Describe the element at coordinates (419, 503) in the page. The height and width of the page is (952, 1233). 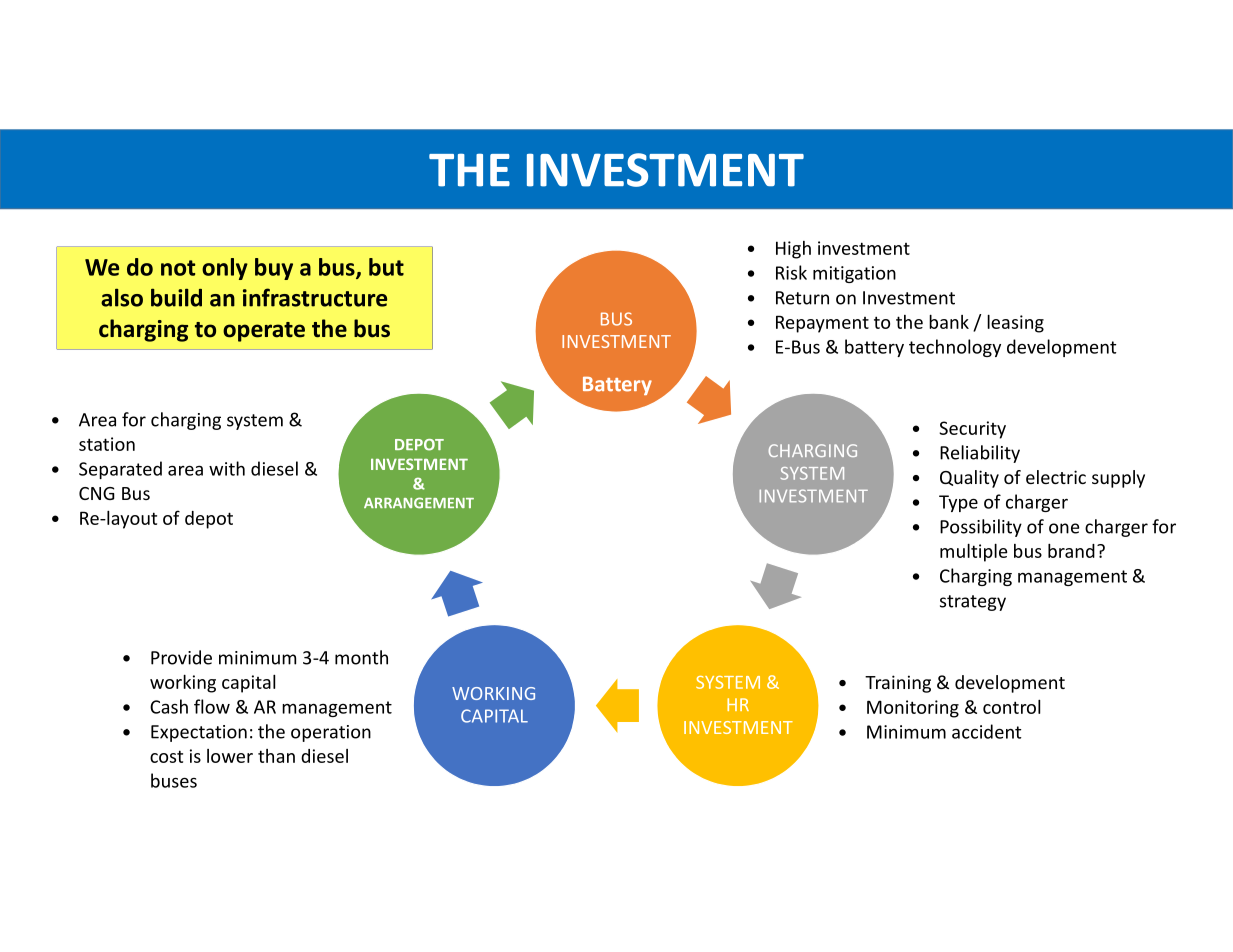
I see `ARRANGEMENT` at that location.
